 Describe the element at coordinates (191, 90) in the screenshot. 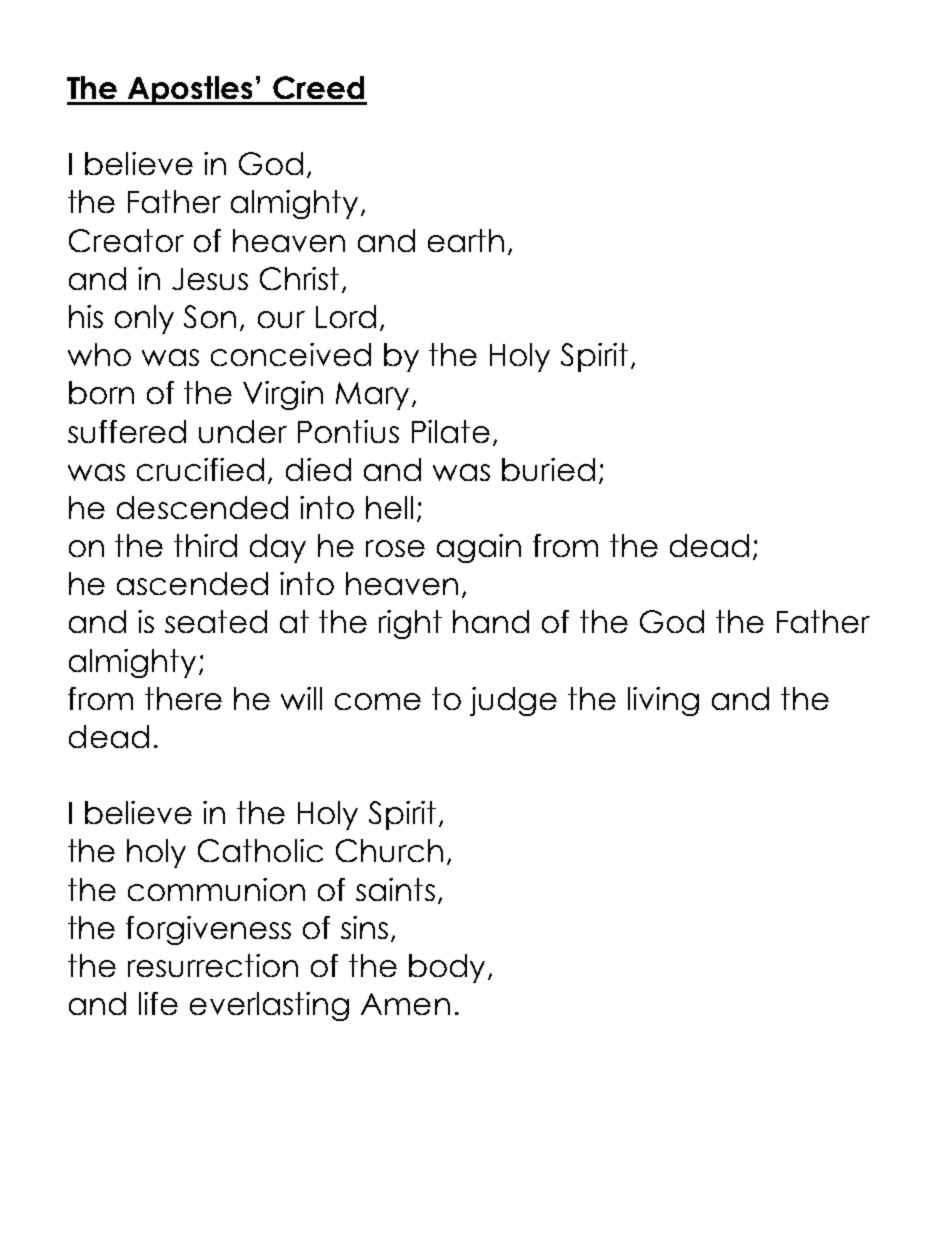

I see `Apostles` at that location.
